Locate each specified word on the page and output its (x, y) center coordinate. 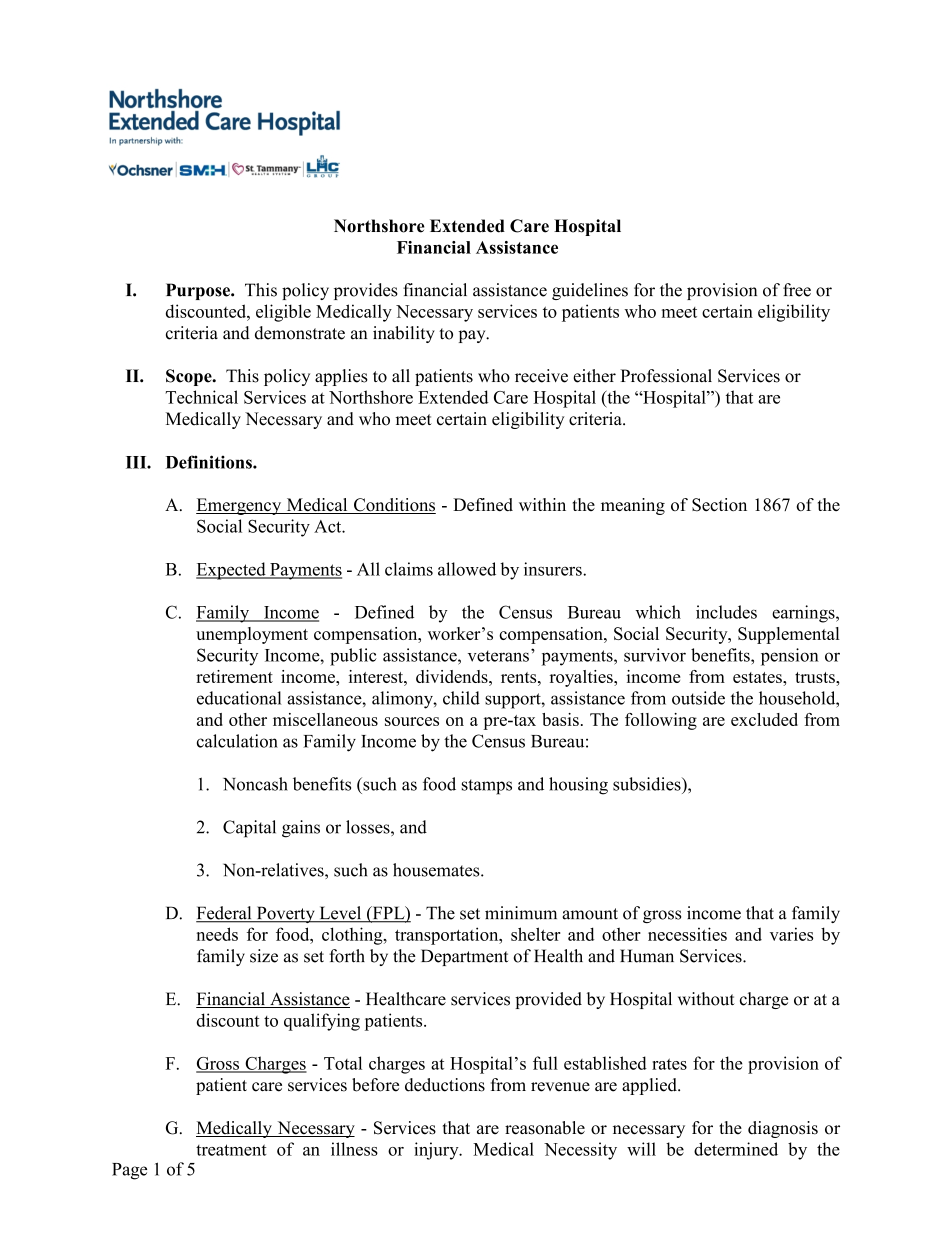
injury (437, 1151)
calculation (237, 741)
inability (404, 334)
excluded (764, 719)
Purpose (199, 291)
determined (736, 1149)
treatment (231, 1150)
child (461, 698)
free (797, 290)
